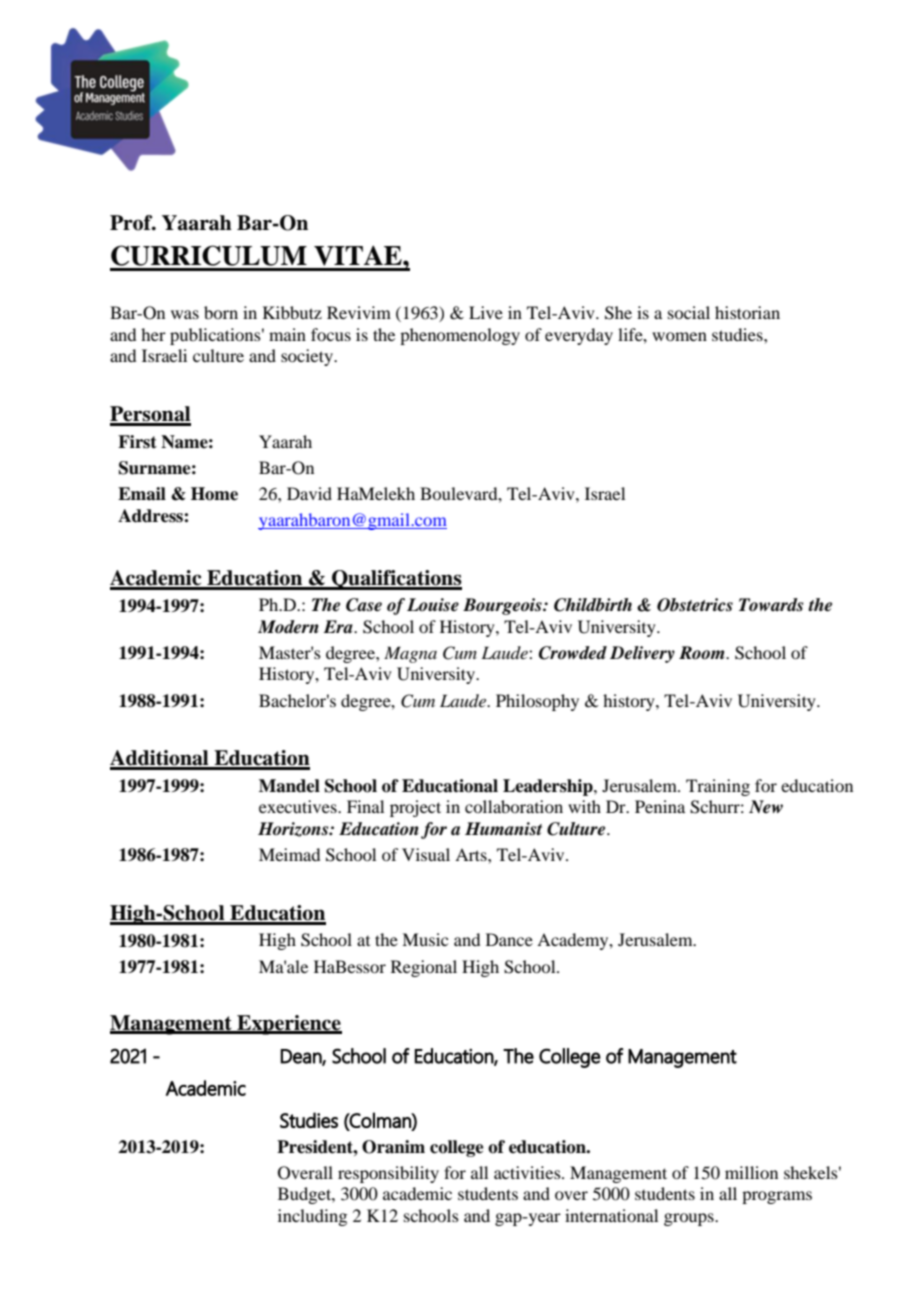 This document has height=1308, width=924. What do you see at coordinates (388, 1174) in the document?
I see `responsibility` at bounding box center [388, 1174].
